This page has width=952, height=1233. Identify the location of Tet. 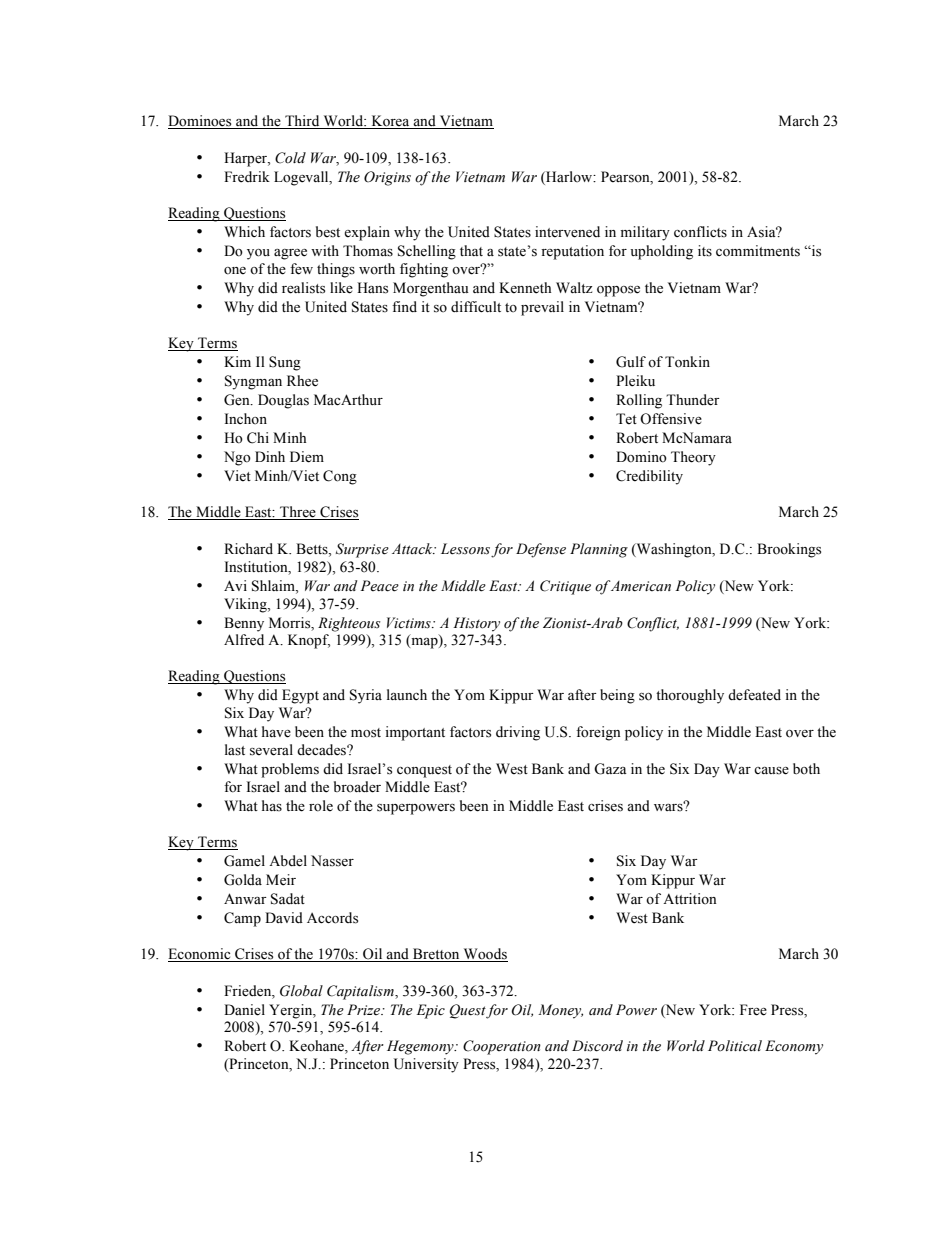
(626, 419).
